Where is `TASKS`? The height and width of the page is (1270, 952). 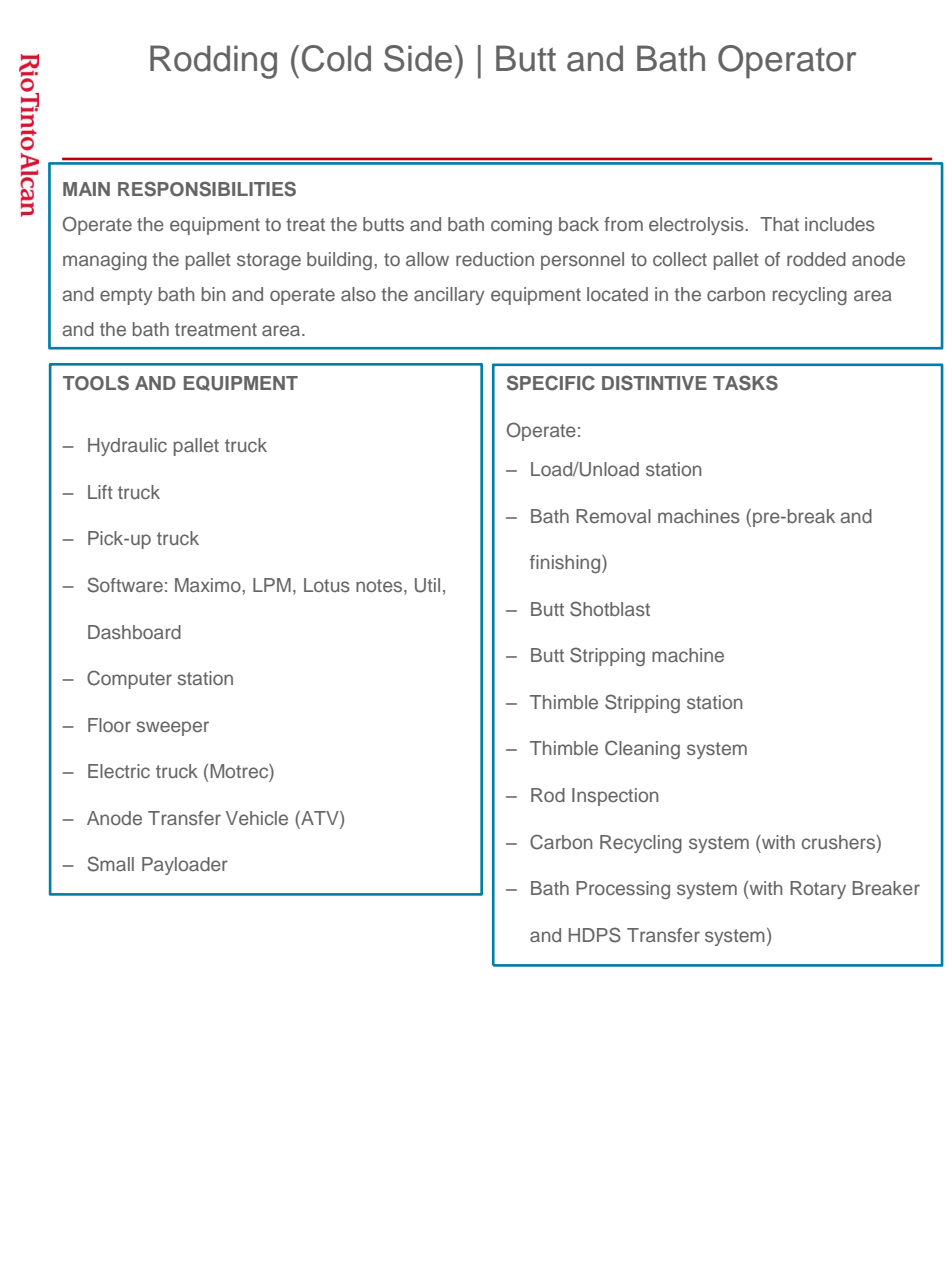
TASKS is located at coordinates (745, 383).
